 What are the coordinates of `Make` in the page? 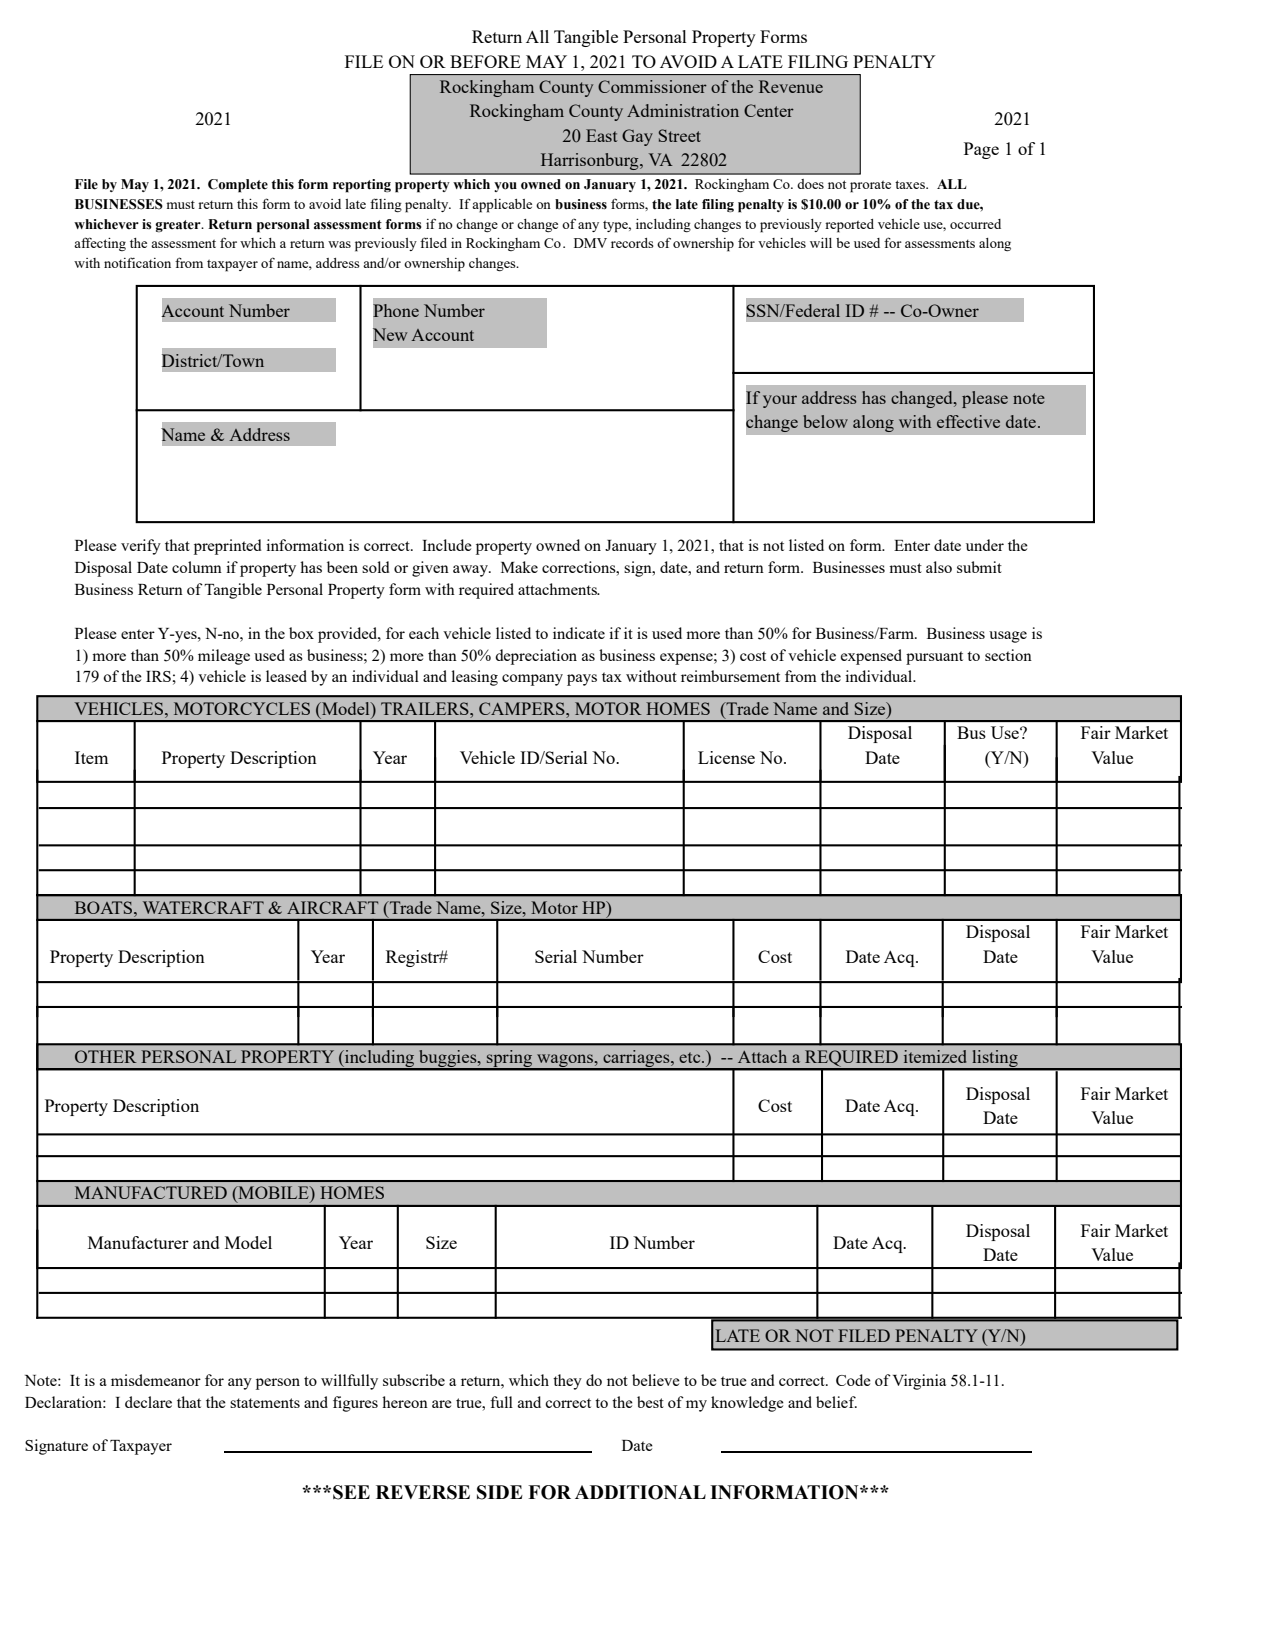 It's located at (519, 567).
